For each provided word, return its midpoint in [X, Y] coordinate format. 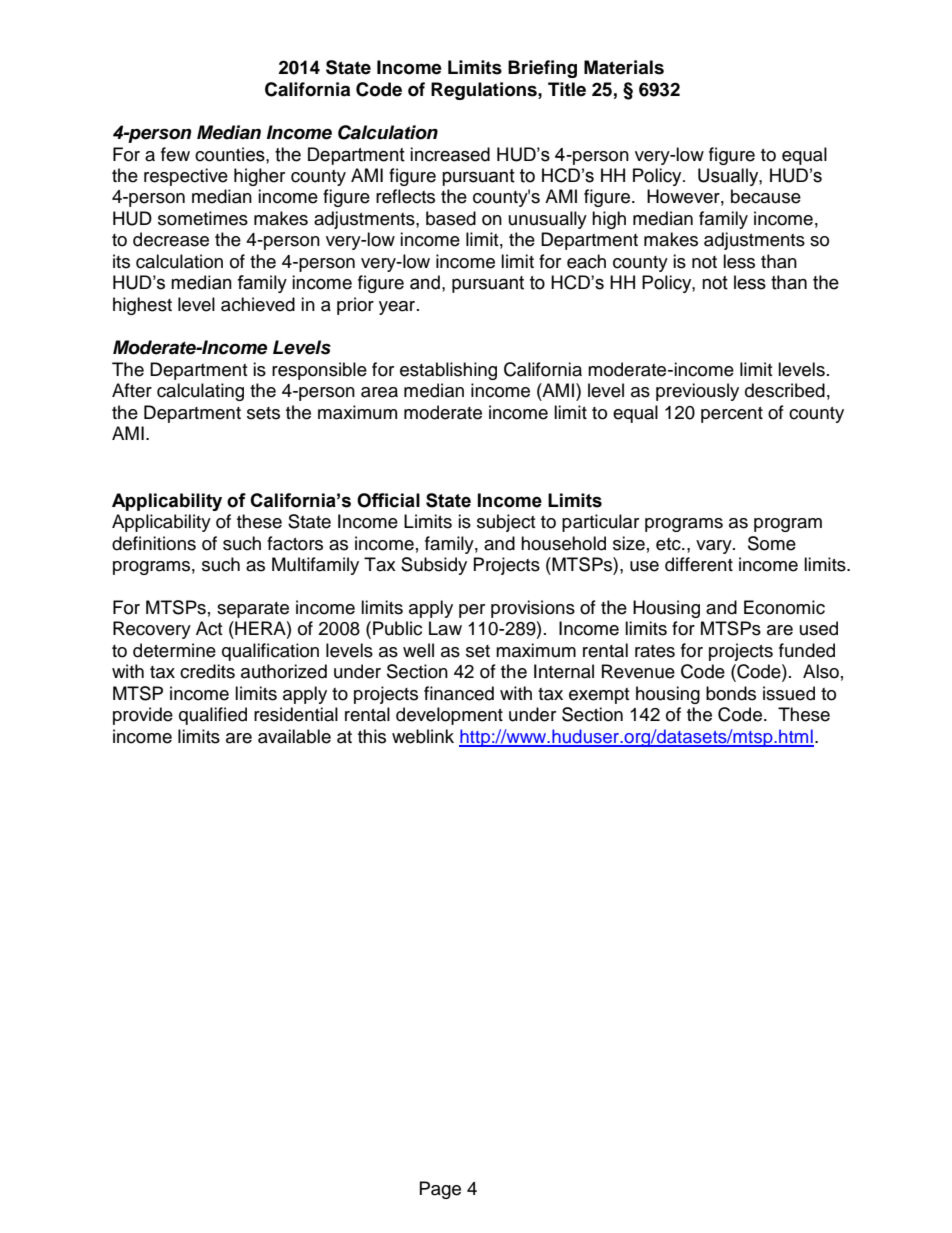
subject [506, 523]
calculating [200, 392]
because [766, 196]
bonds [731, 693]
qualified [213, 716]
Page [440, 1190]
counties [231, 154]
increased [450, 154]
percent [732, 415]
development [449, 716]
